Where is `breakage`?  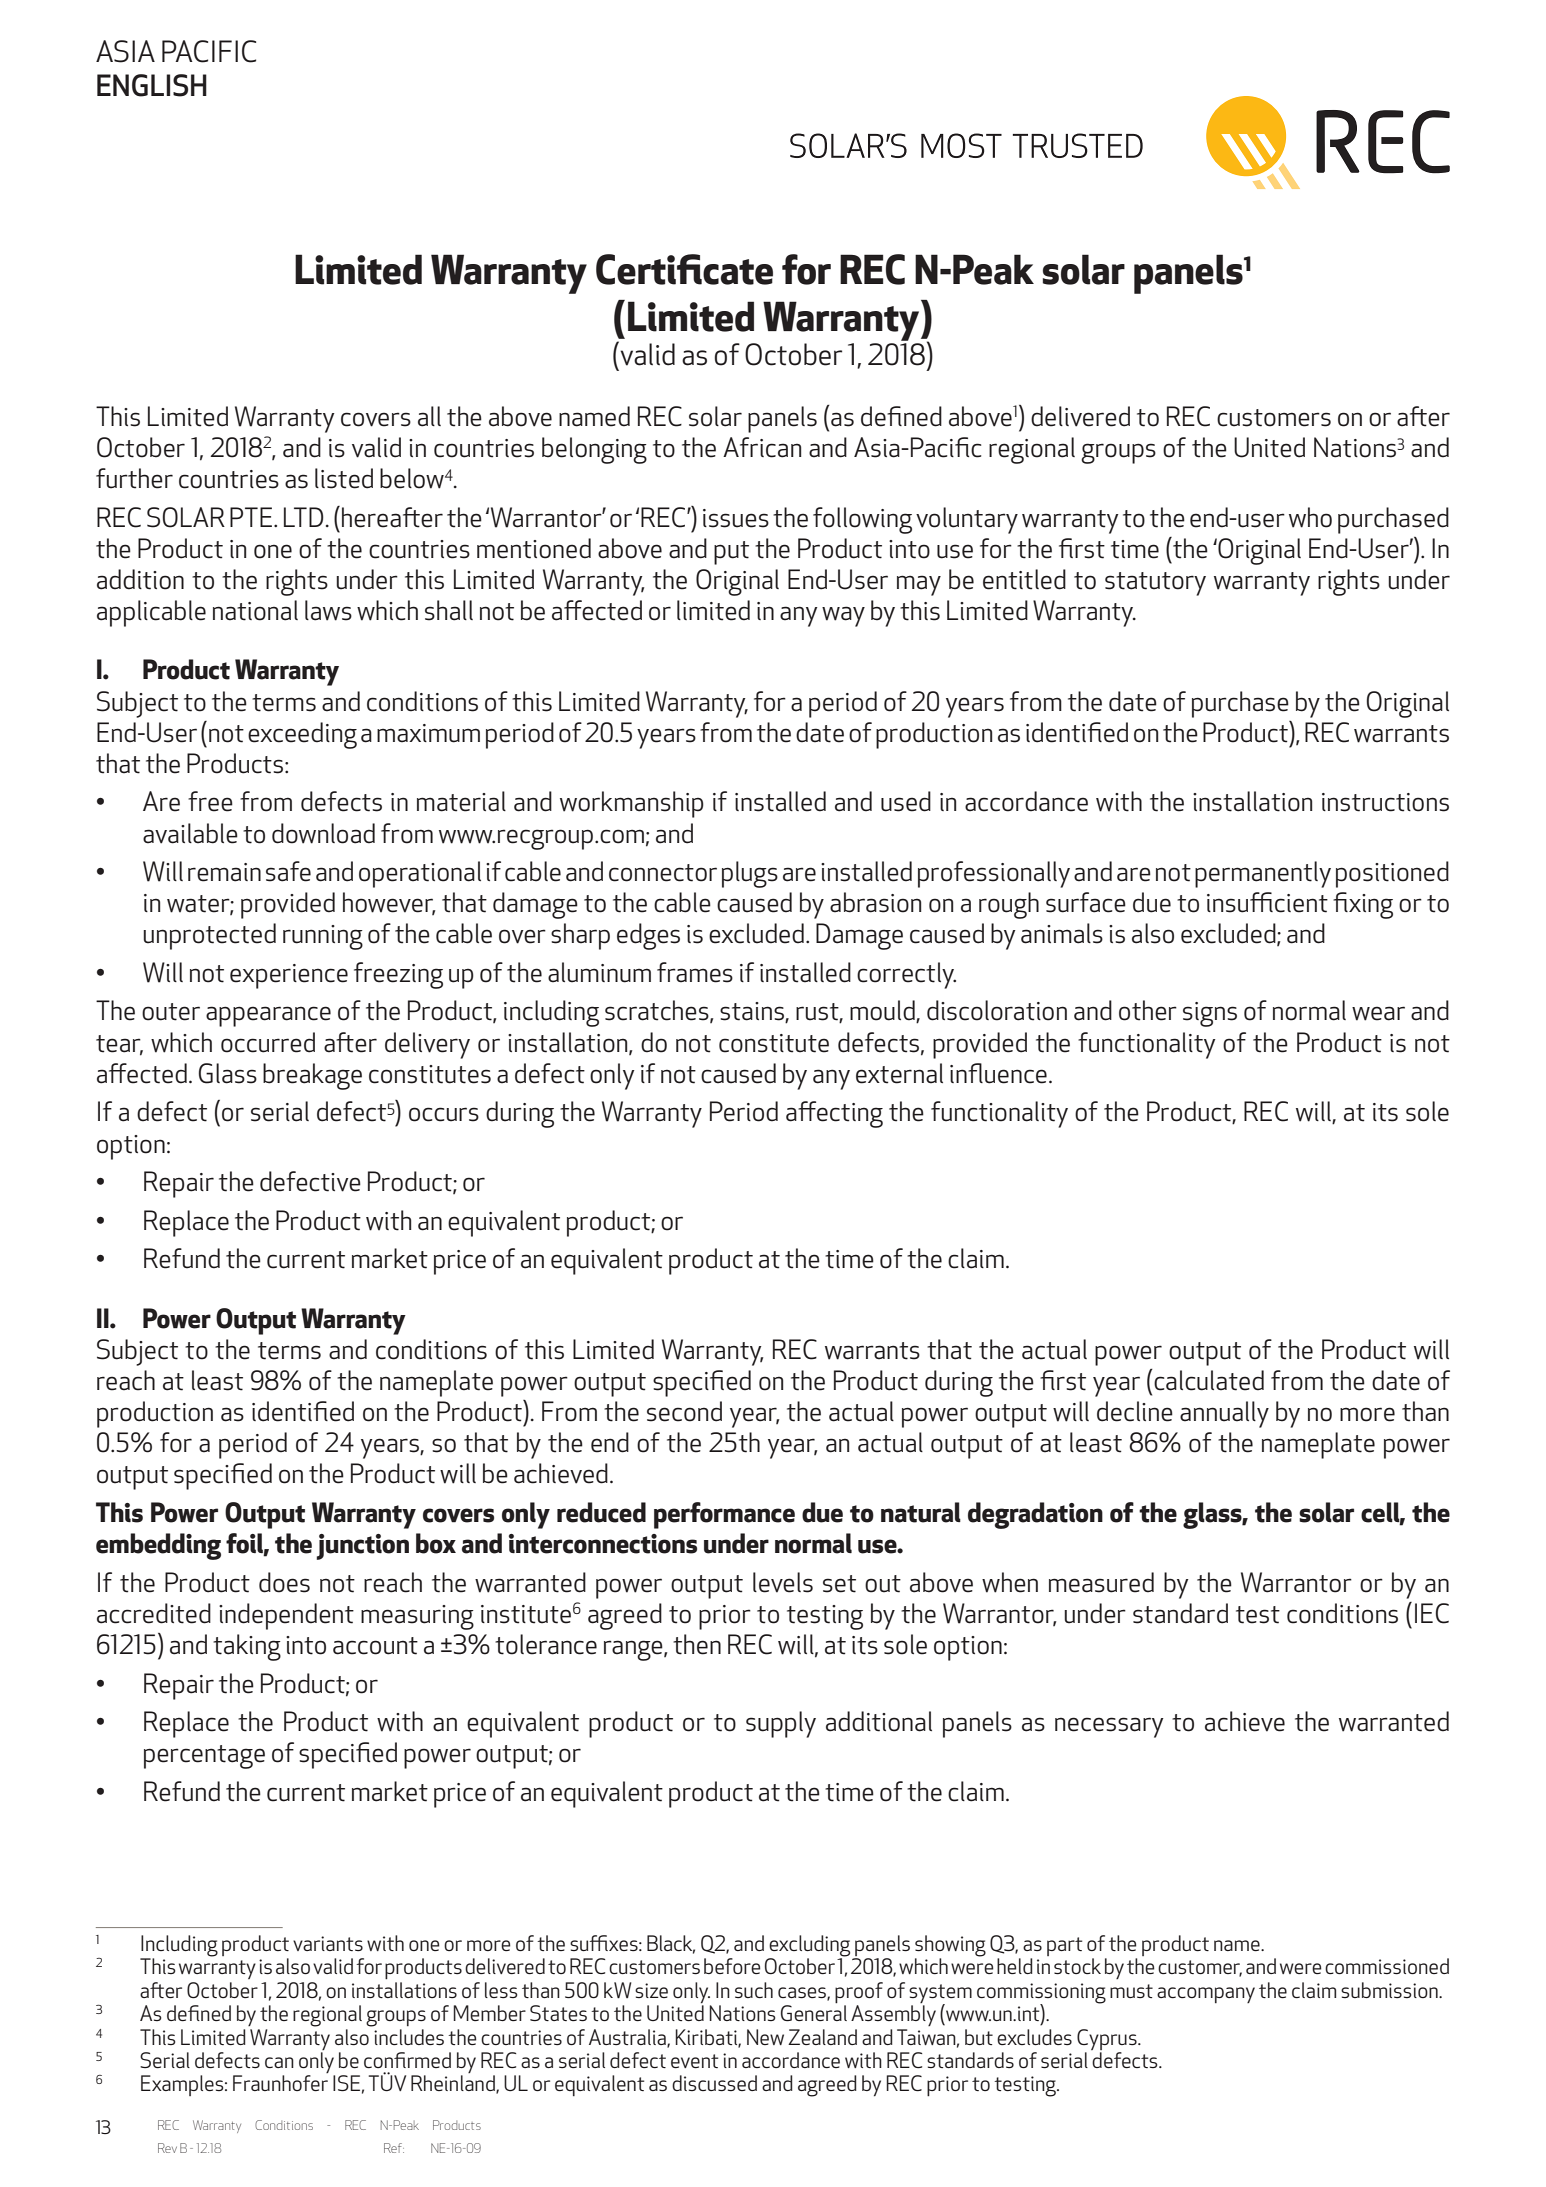 breakage is located at coordinates (312, 1076).
